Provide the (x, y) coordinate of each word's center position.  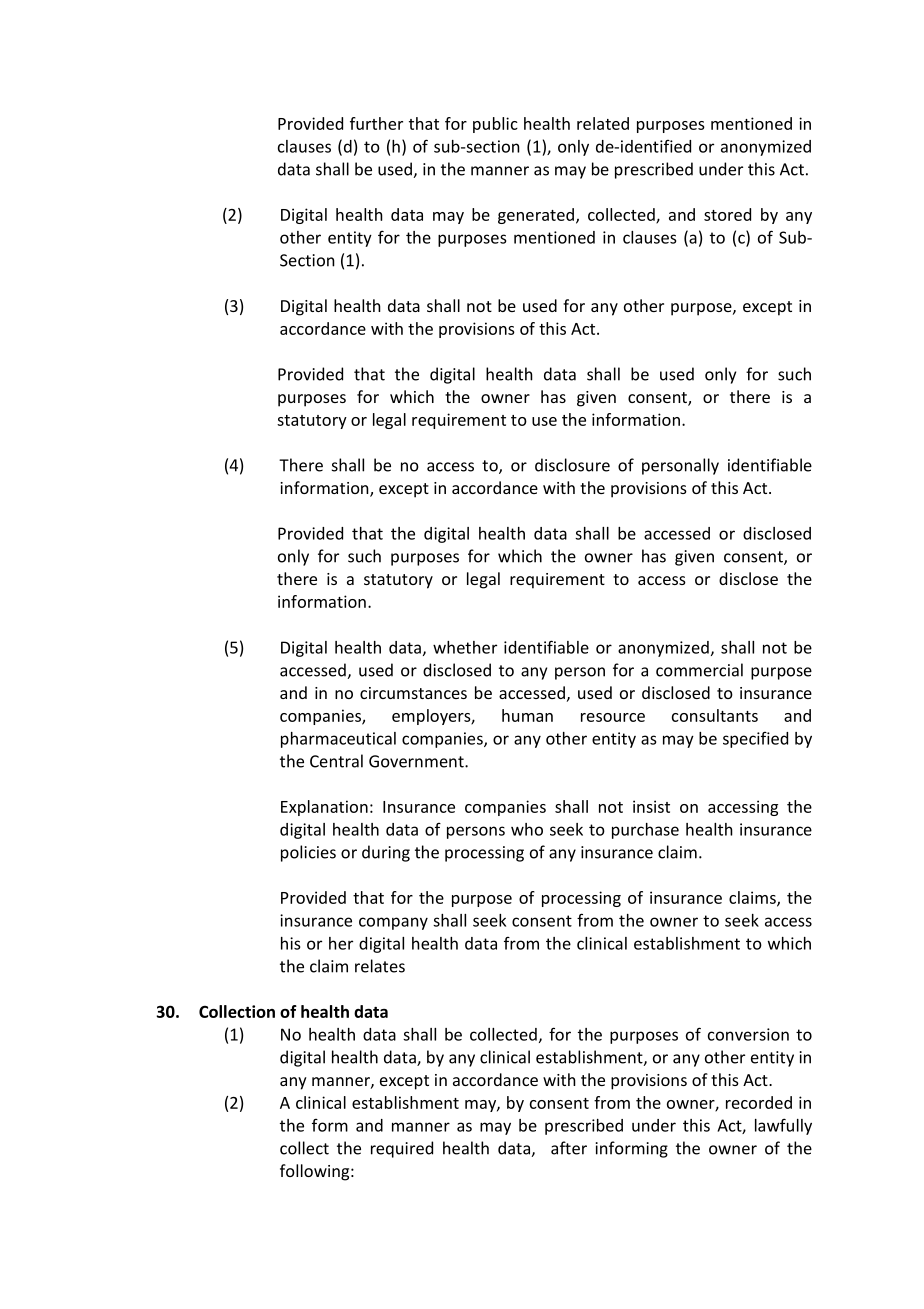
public (495, 125)
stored (727, 214)
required (402, 1149)
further (376, 123)
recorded (759, 1102)
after (569, 1148)
